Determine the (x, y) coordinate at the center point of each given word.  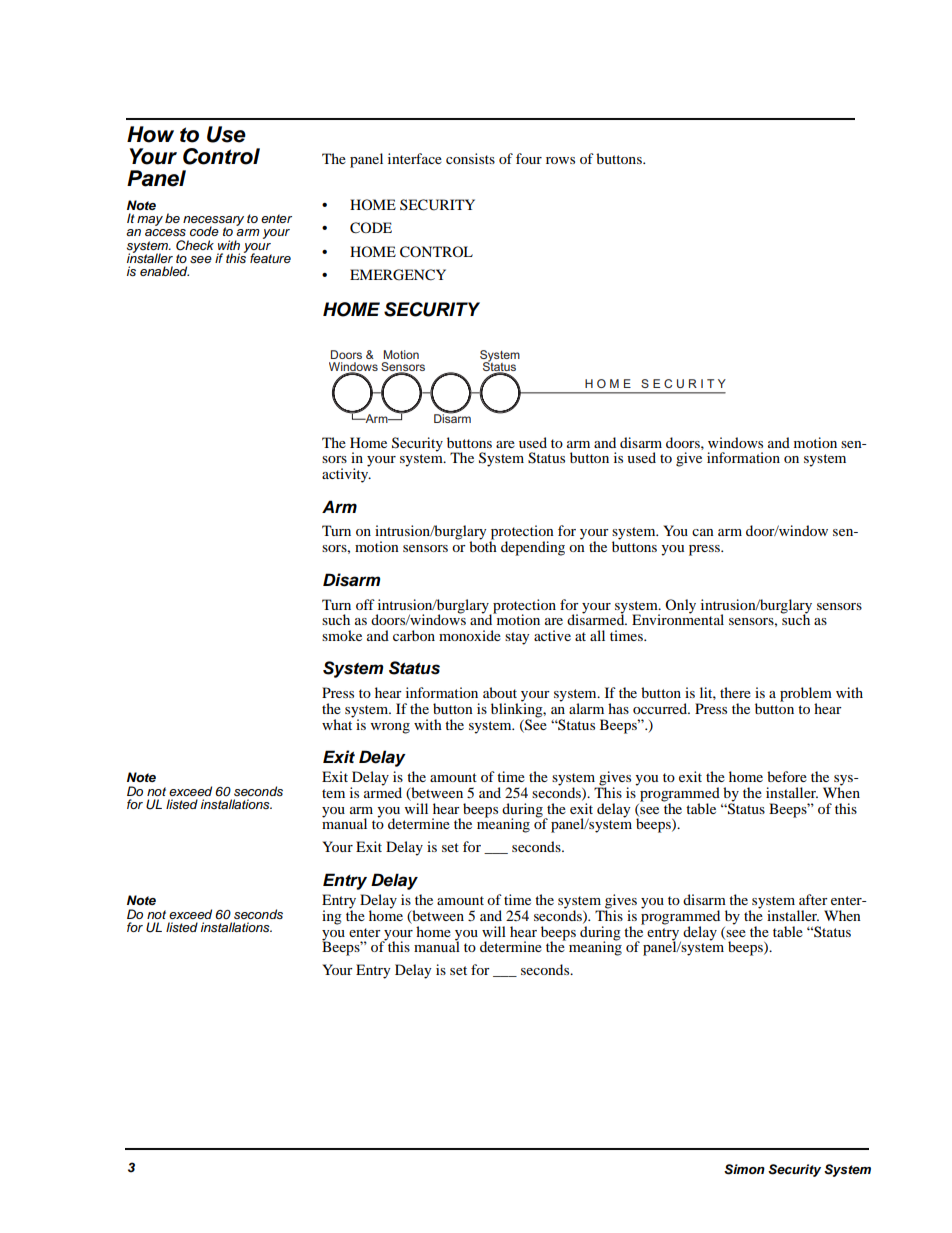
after (813, 899)
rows (560, 160)
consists (470, 158)
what (337, 723)
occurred (661, 708)
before (787, 776)
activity (346, 474)
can (703, 532)
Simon (744, 1169)
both (483, 545)
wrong (390, 728)
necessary (213, 222)
